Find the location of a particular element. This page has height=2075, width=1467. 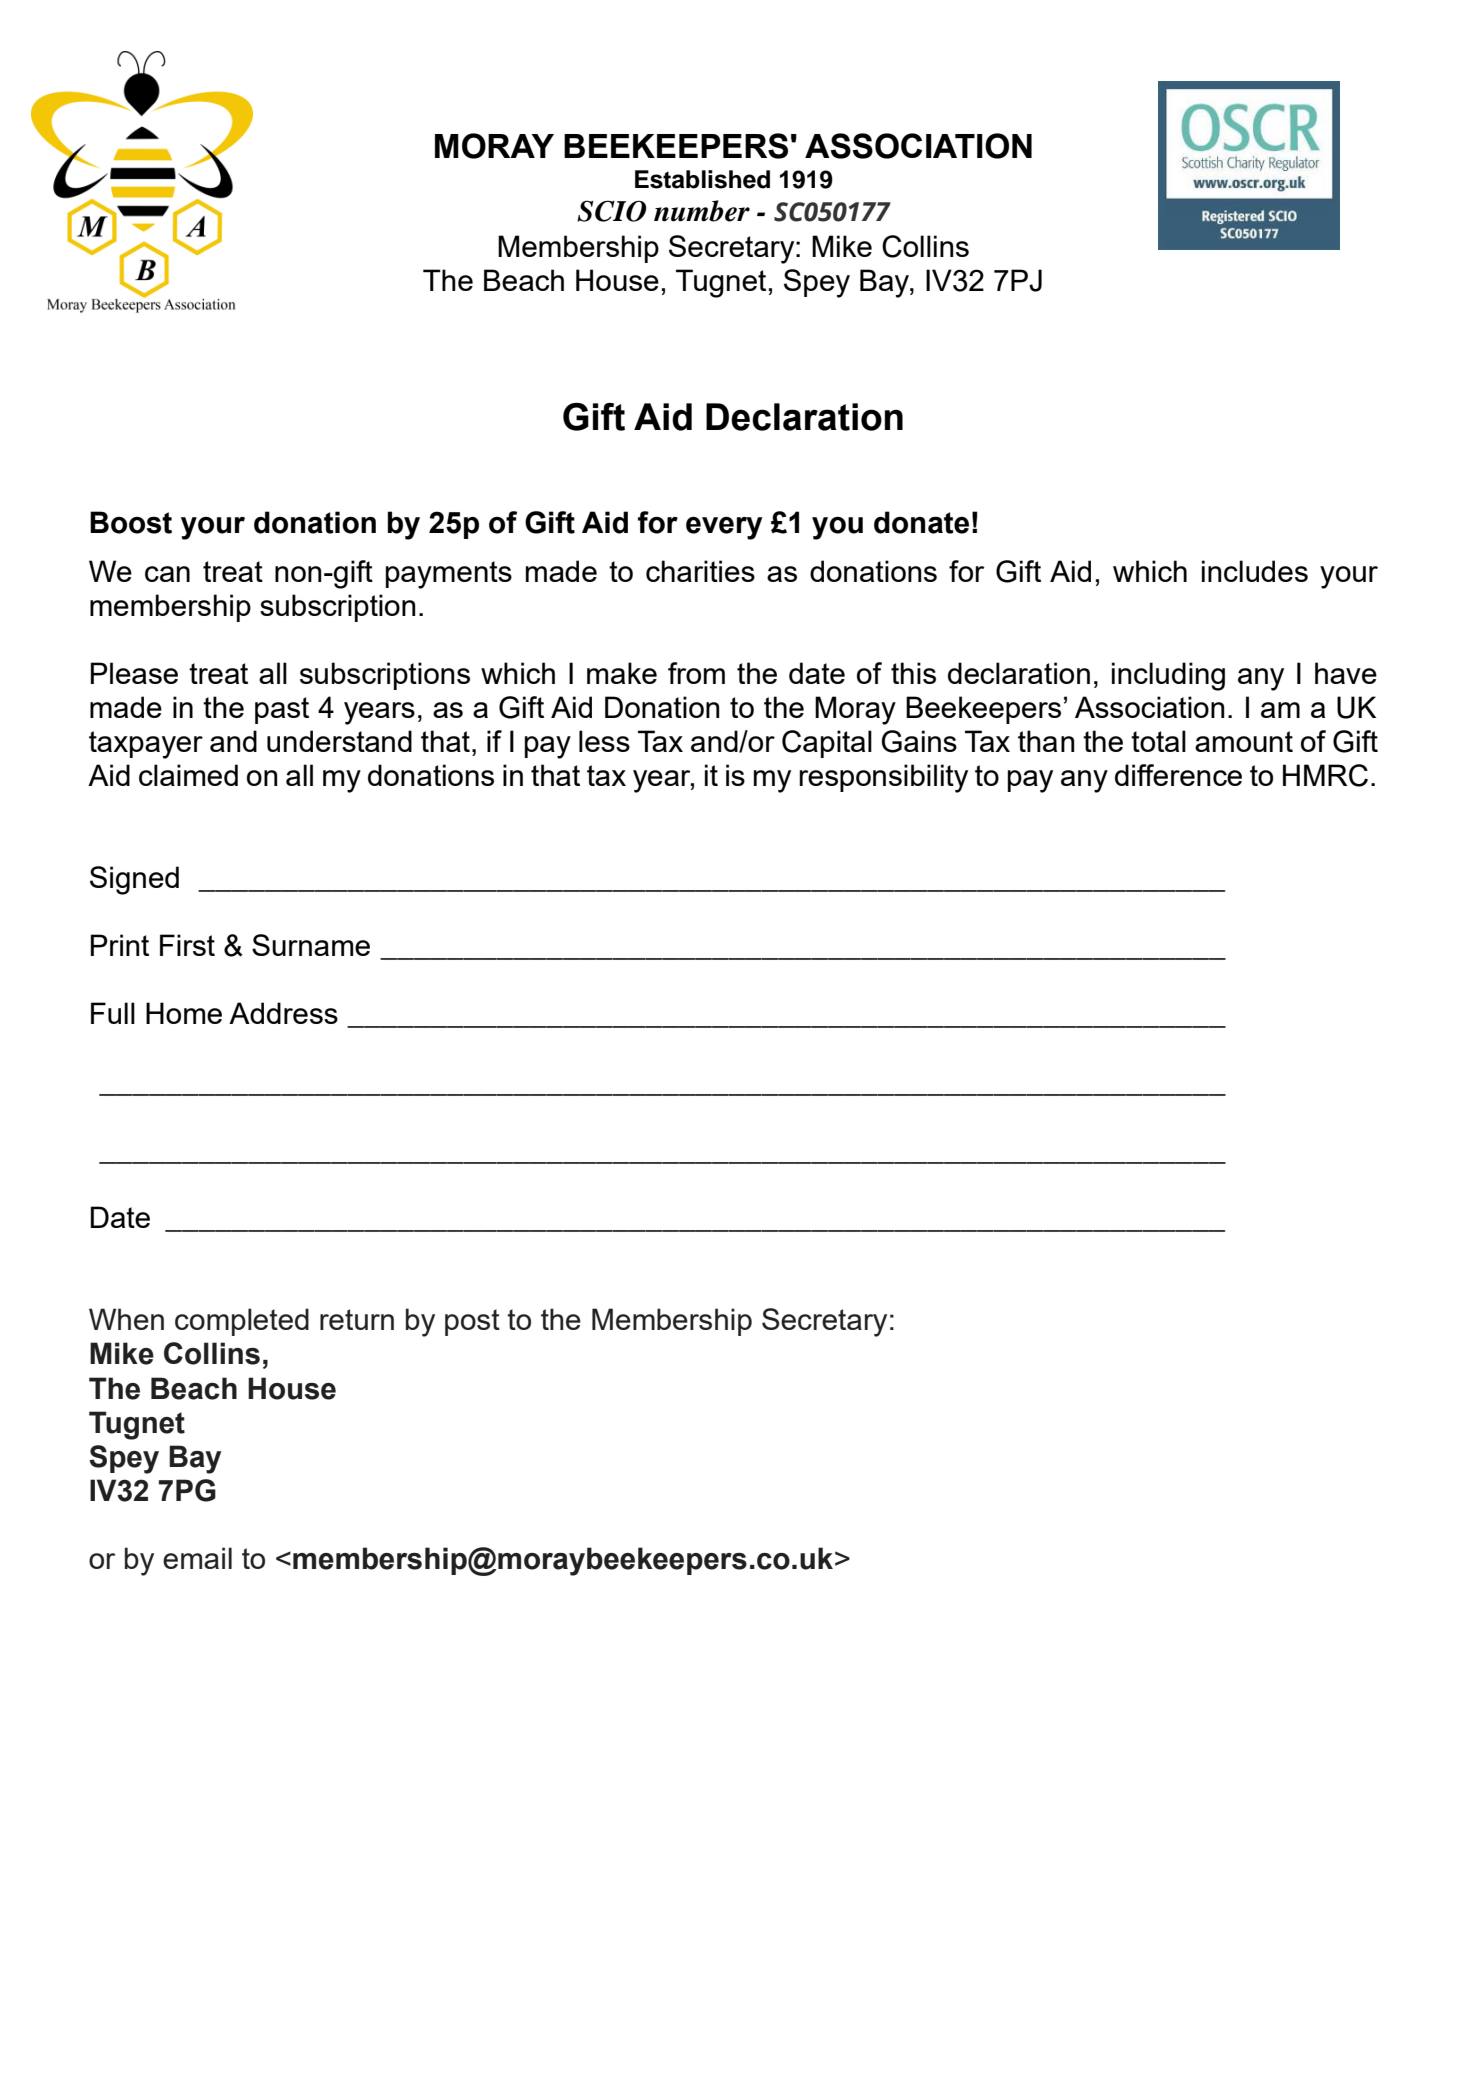

post is located at coordinates (472, 1322).
